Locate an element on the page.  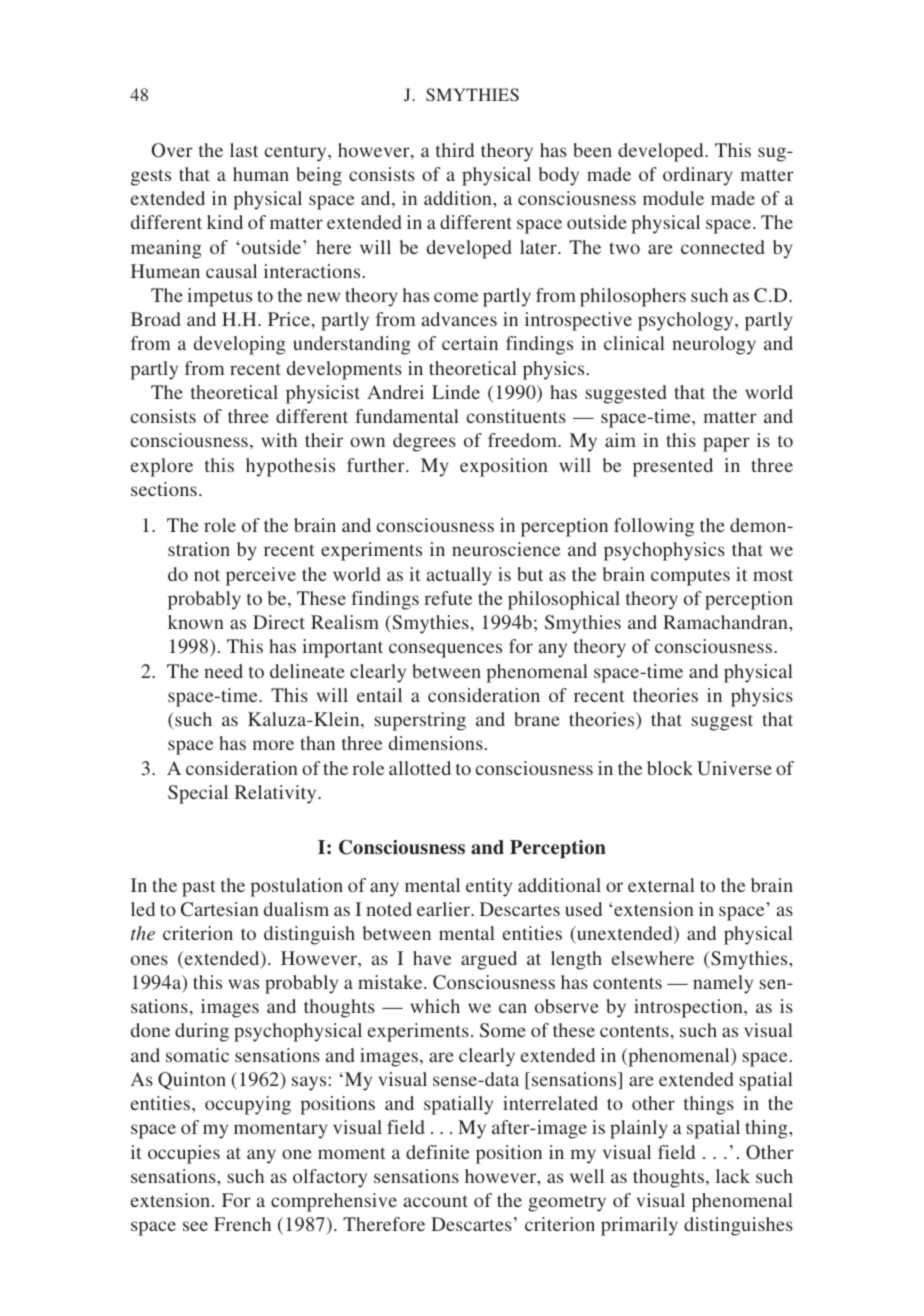
human is located at coordinates (261, 174).
